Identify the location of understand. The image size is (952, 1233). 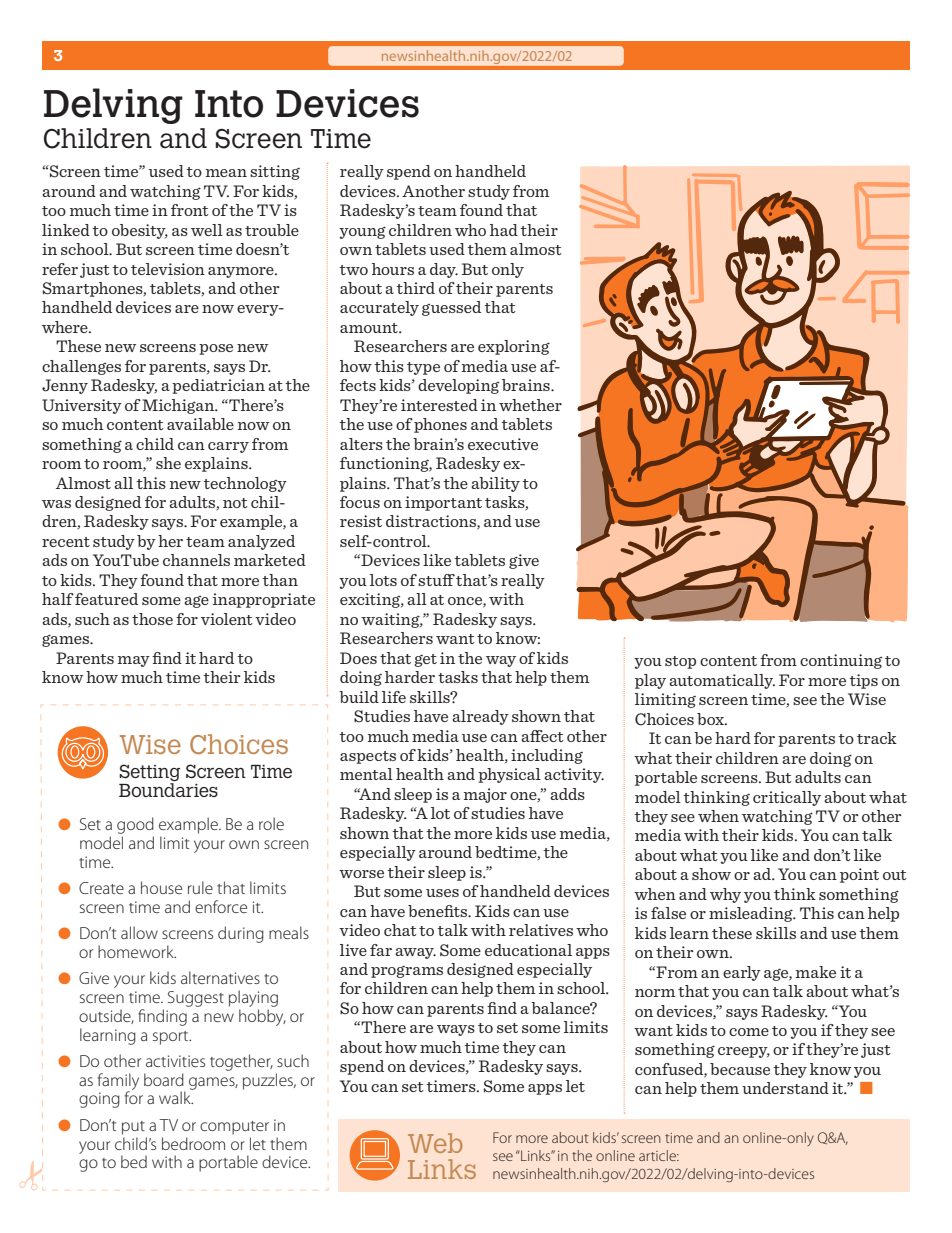
(785, 1088).
